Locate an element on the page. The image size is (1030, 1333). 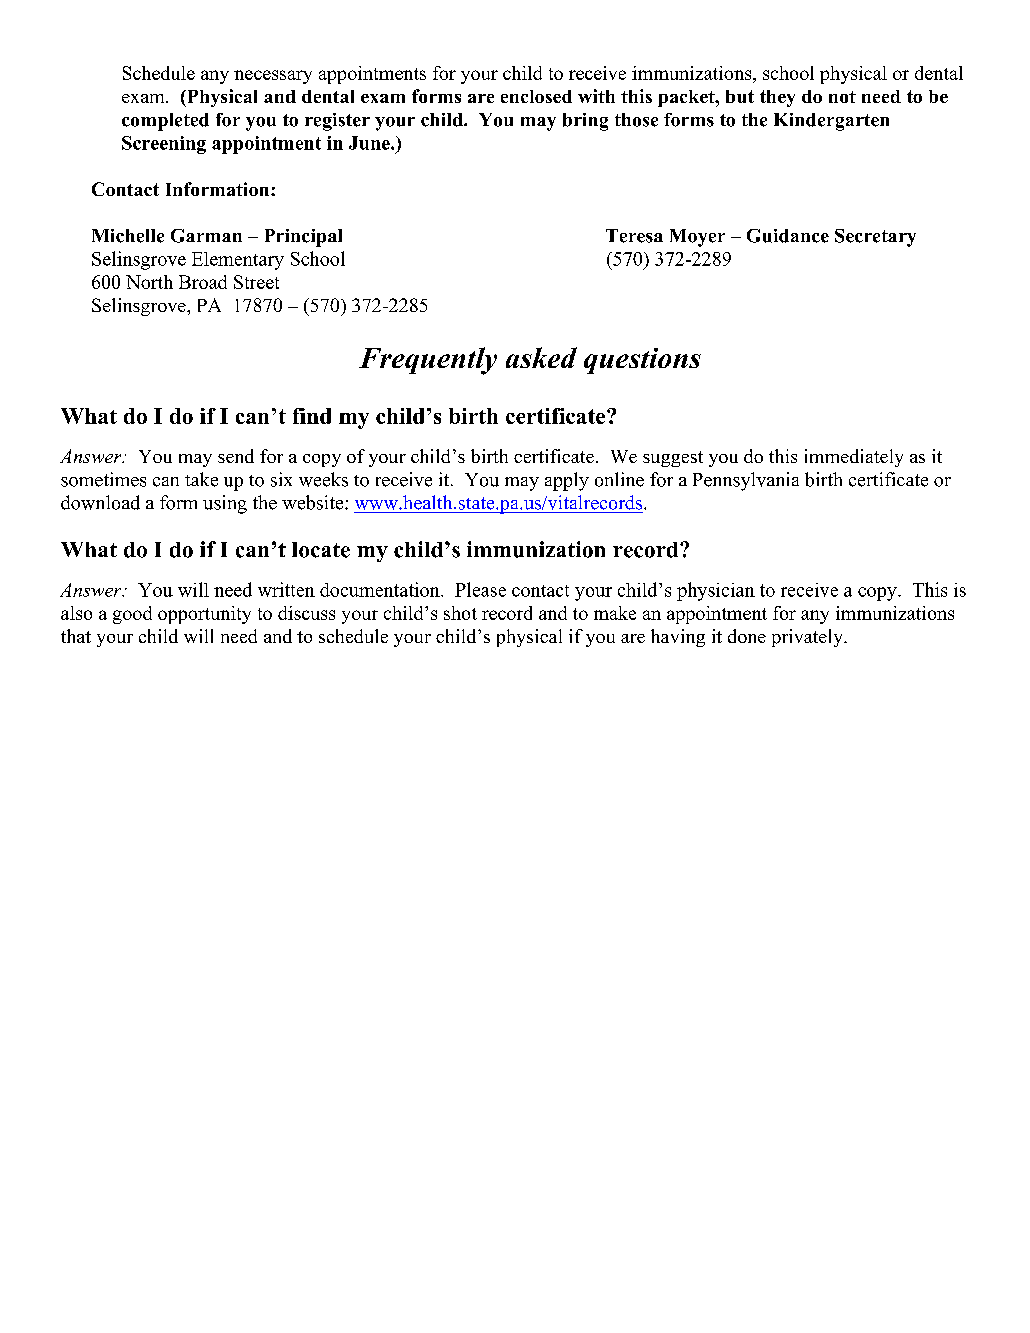
apply is located at coordinates (567, 481).
